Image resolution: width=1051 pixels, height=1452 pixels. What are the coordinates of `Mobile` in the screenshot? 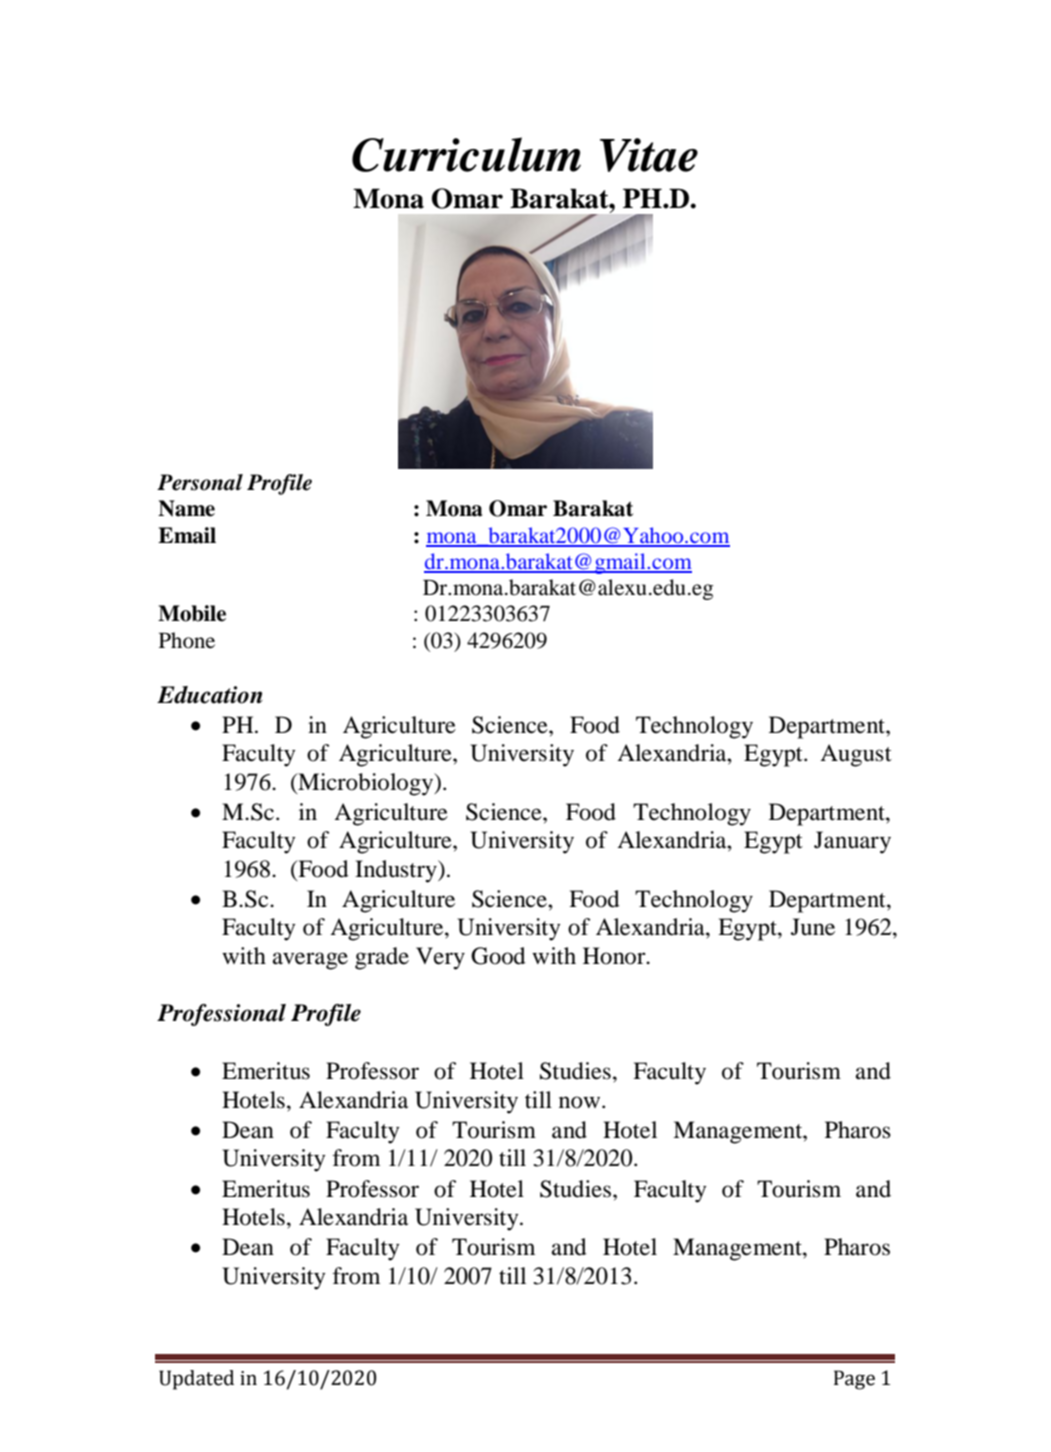 It's located at (192, 613).
